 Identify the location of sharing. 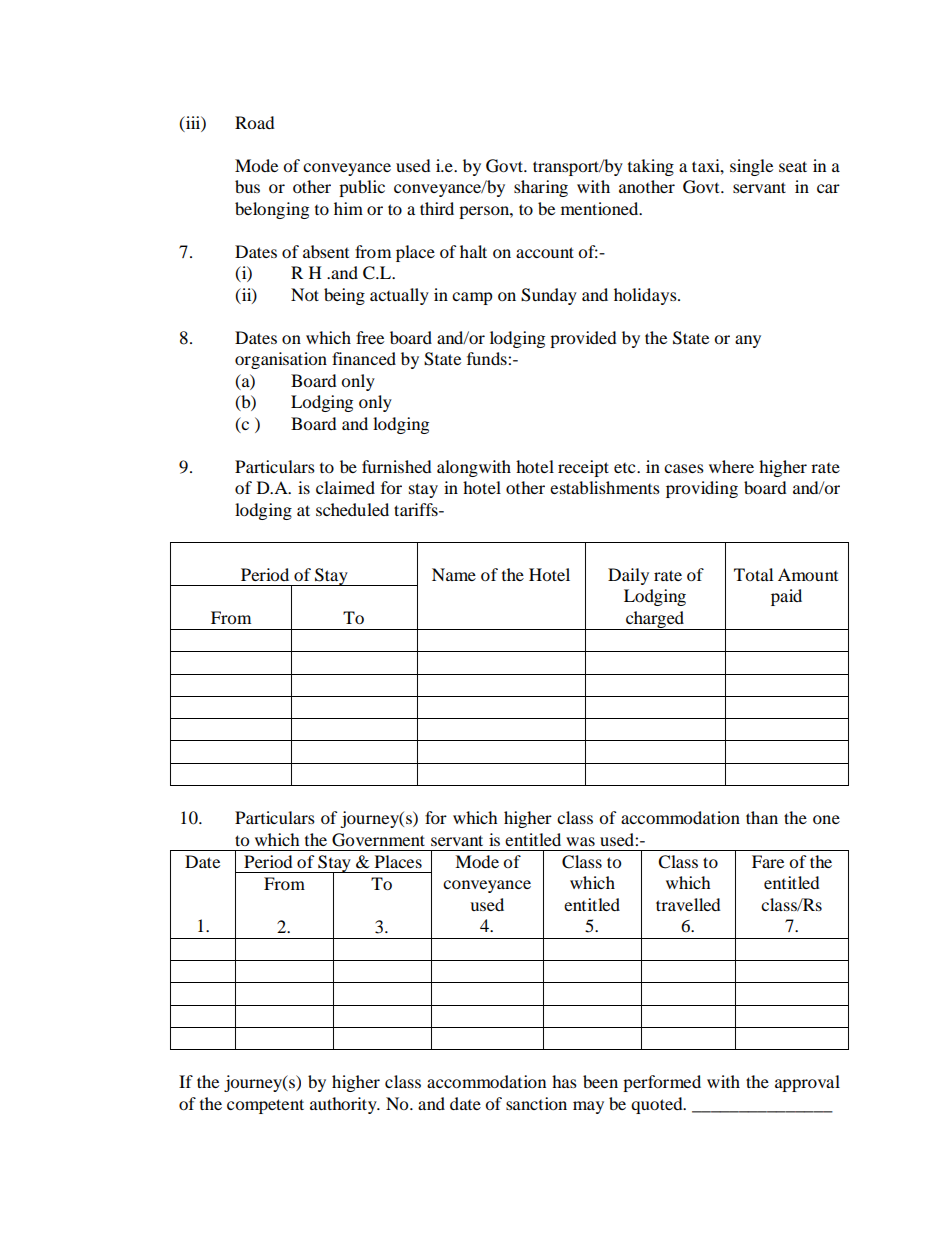
(541, 188).
